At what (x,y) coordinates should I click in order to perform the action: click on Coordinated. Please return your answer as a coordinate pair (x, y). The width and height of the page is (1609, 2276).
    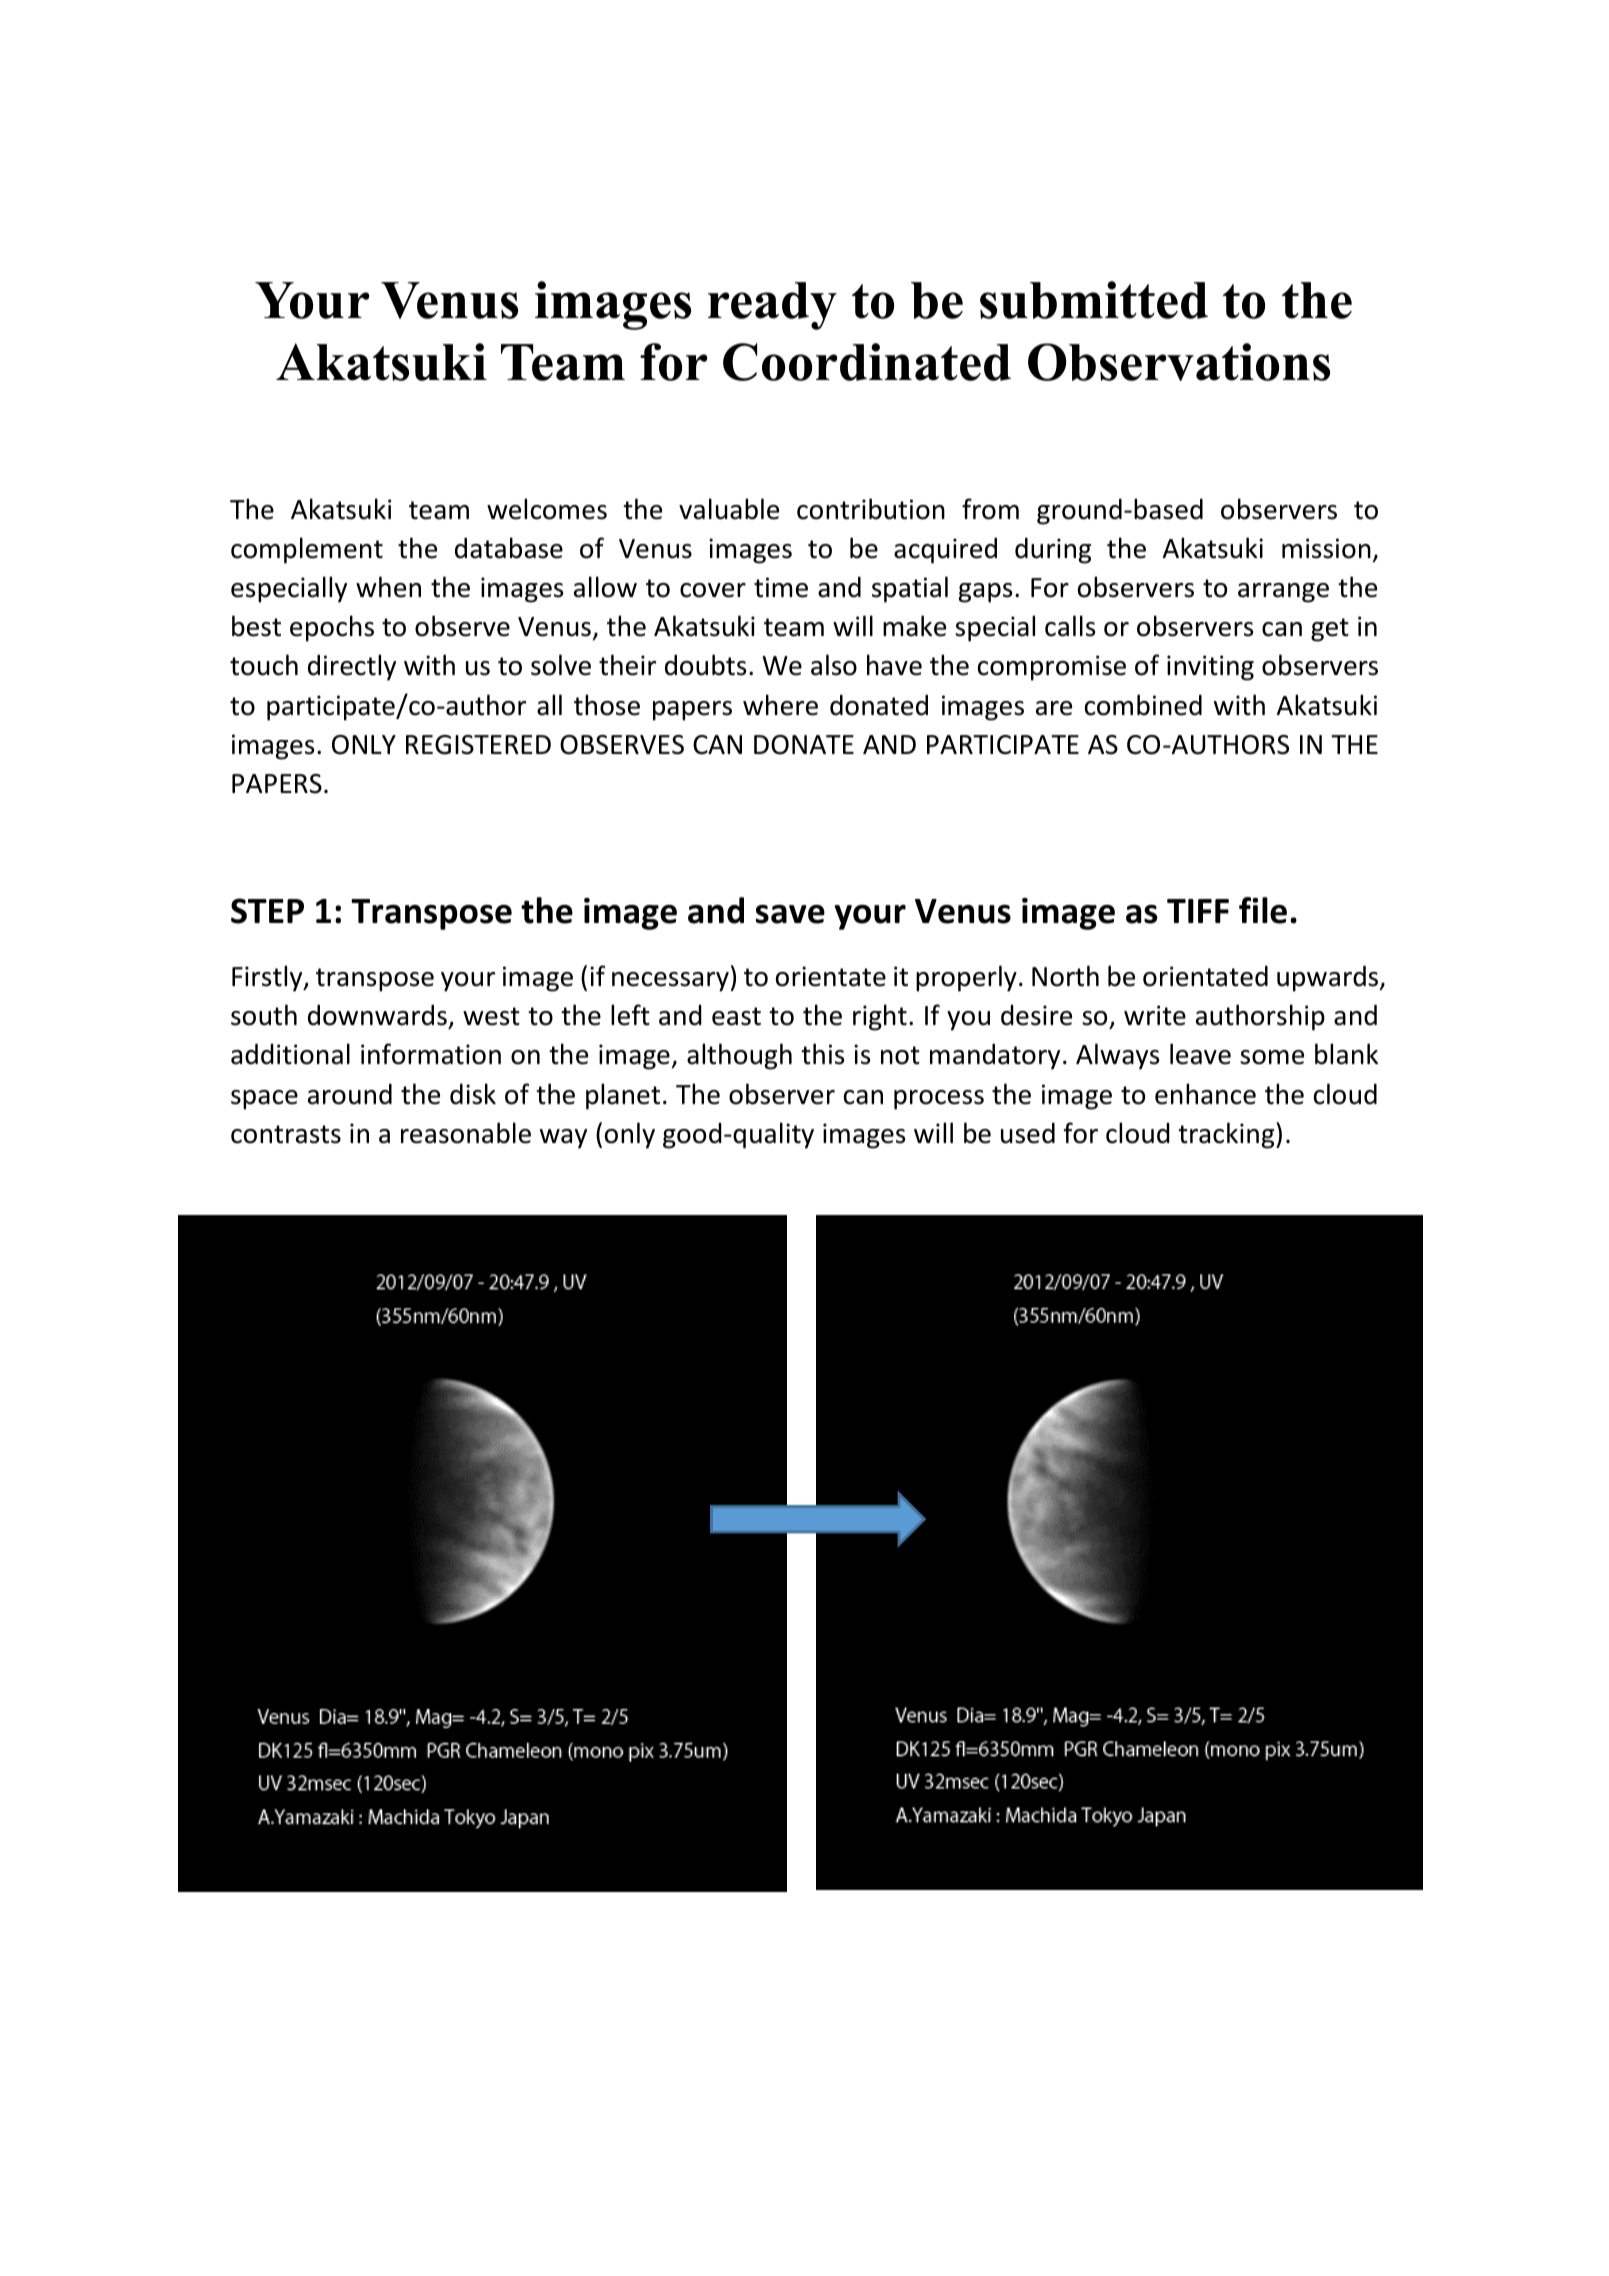
    Looking at the image, I should click on (867, 362).
